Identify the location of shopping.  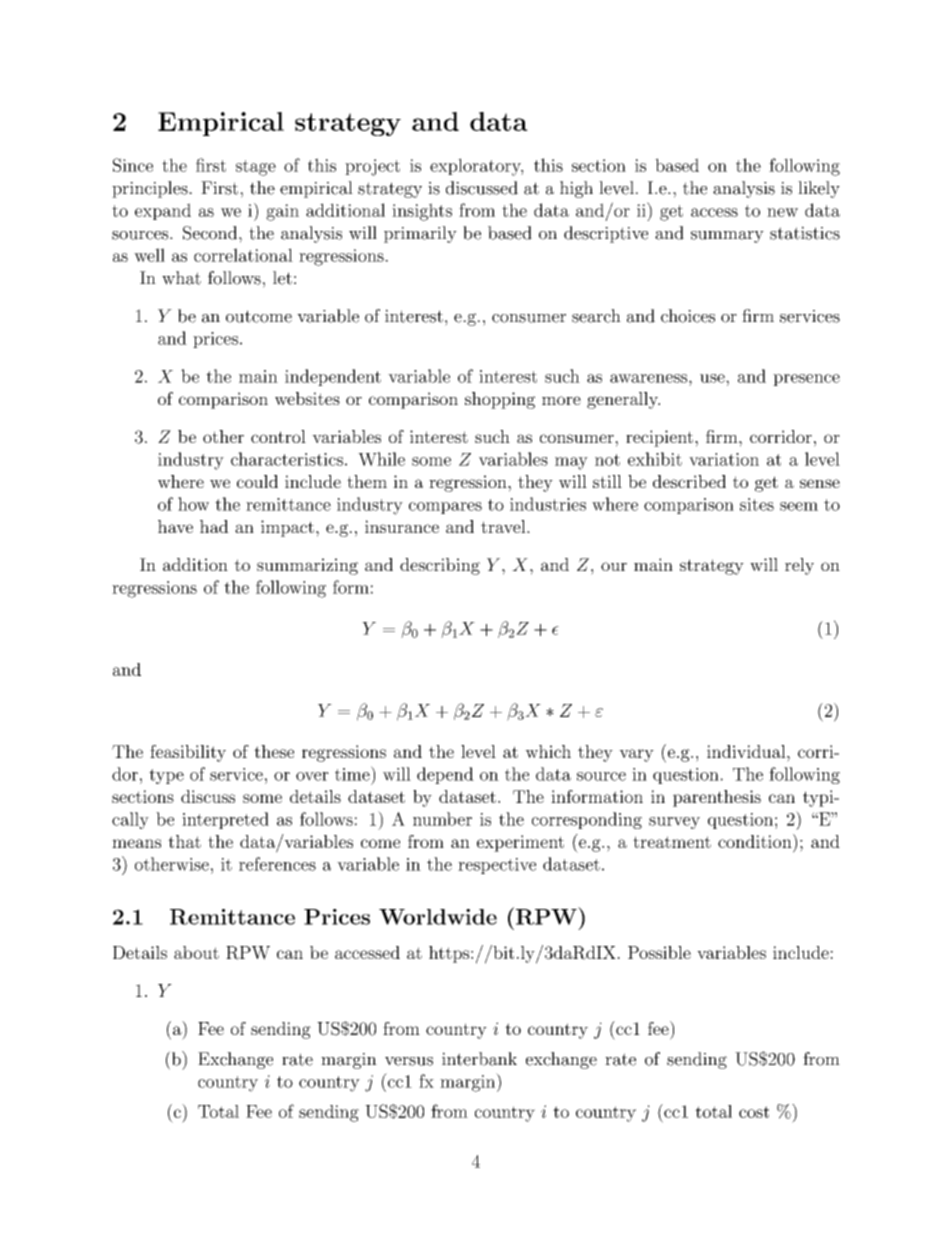
(500, 400).
